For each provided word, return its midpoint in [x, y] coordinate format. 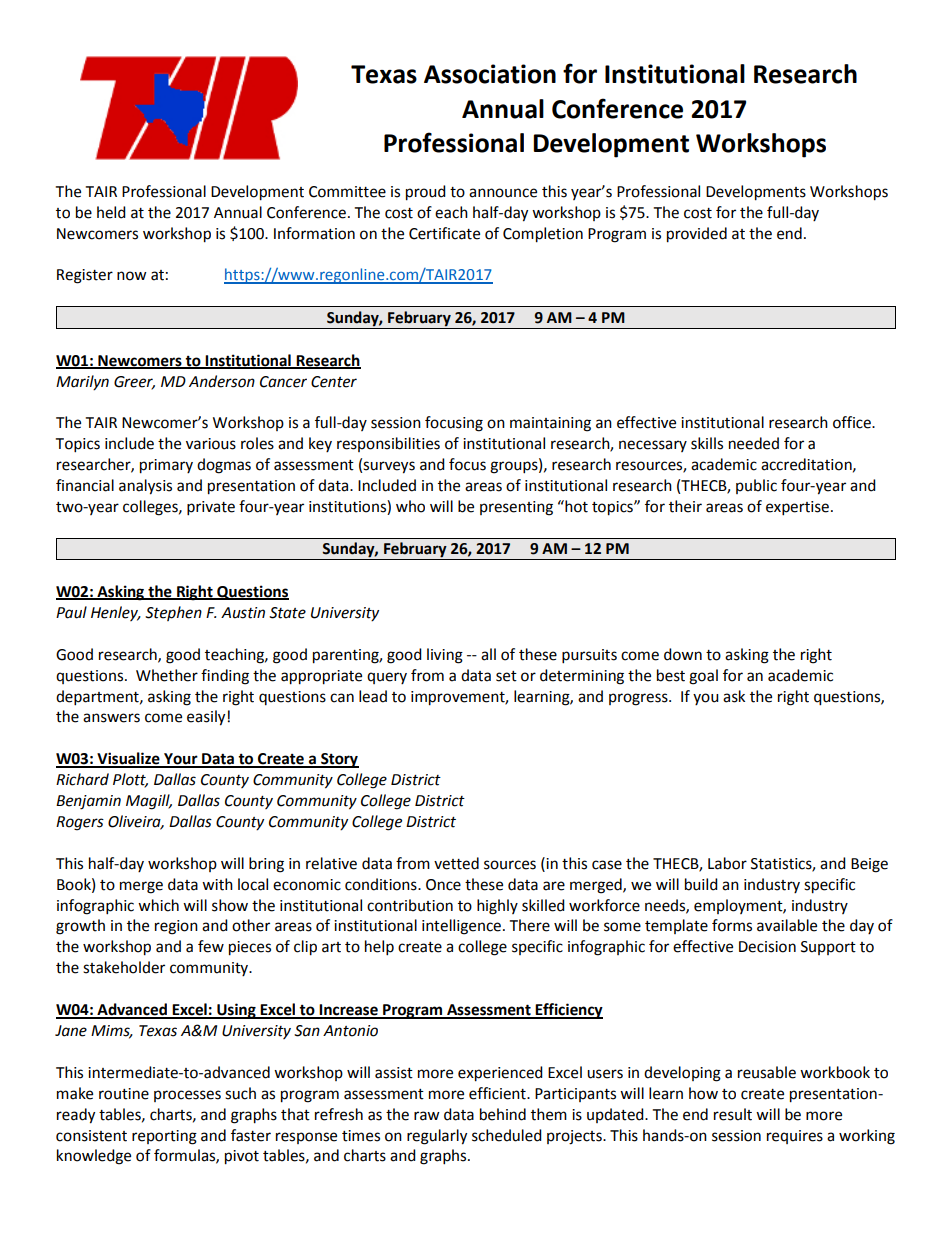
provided [697, 235]
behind [503, 1114]
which [158, 905]
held [111, 212]
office [853, 422]
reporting [164, 1137]
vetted [456, 863]
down [683, 654]
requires [795, 1137]
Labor [727, 863]
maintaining [550, 424]
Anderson [222, 381]
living [445, 656]
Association [490, 74]
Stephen [173, 613]
